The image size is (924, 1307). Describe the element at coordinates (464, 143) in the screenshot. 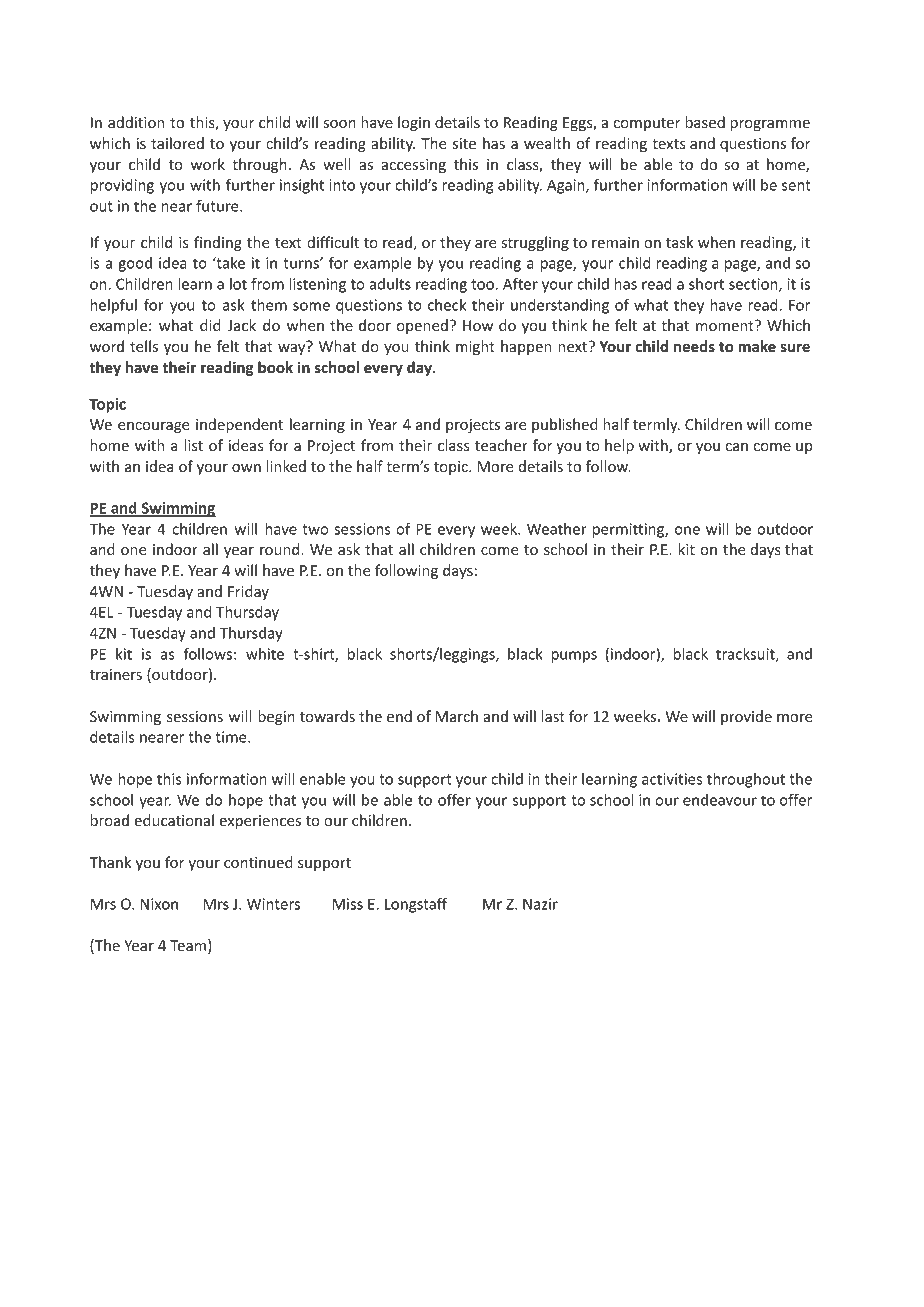

I see `site` at that location.
